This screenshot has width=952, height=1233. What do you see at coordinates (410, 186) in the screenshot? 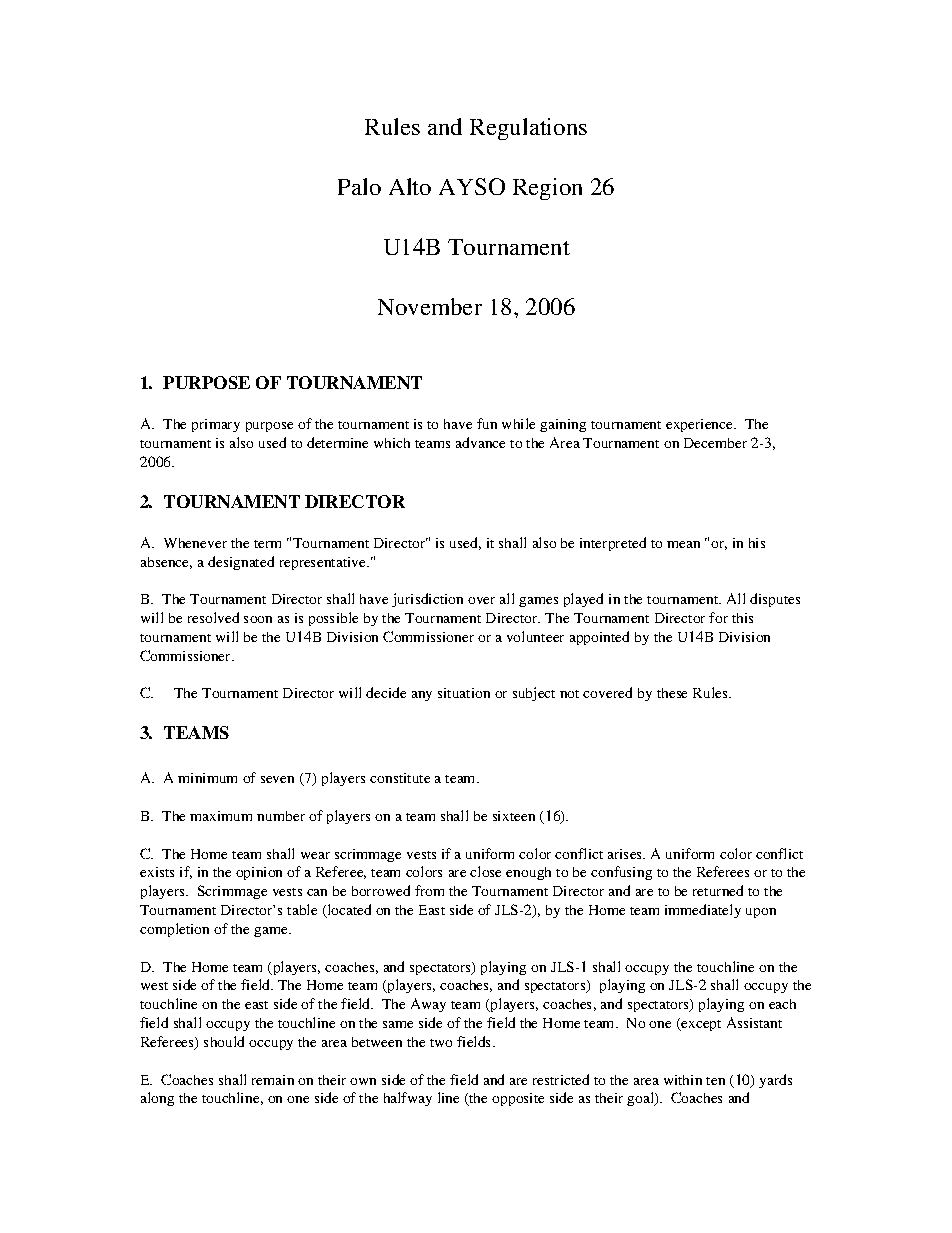
I see `Alto` at bounding box center [410, 186].
